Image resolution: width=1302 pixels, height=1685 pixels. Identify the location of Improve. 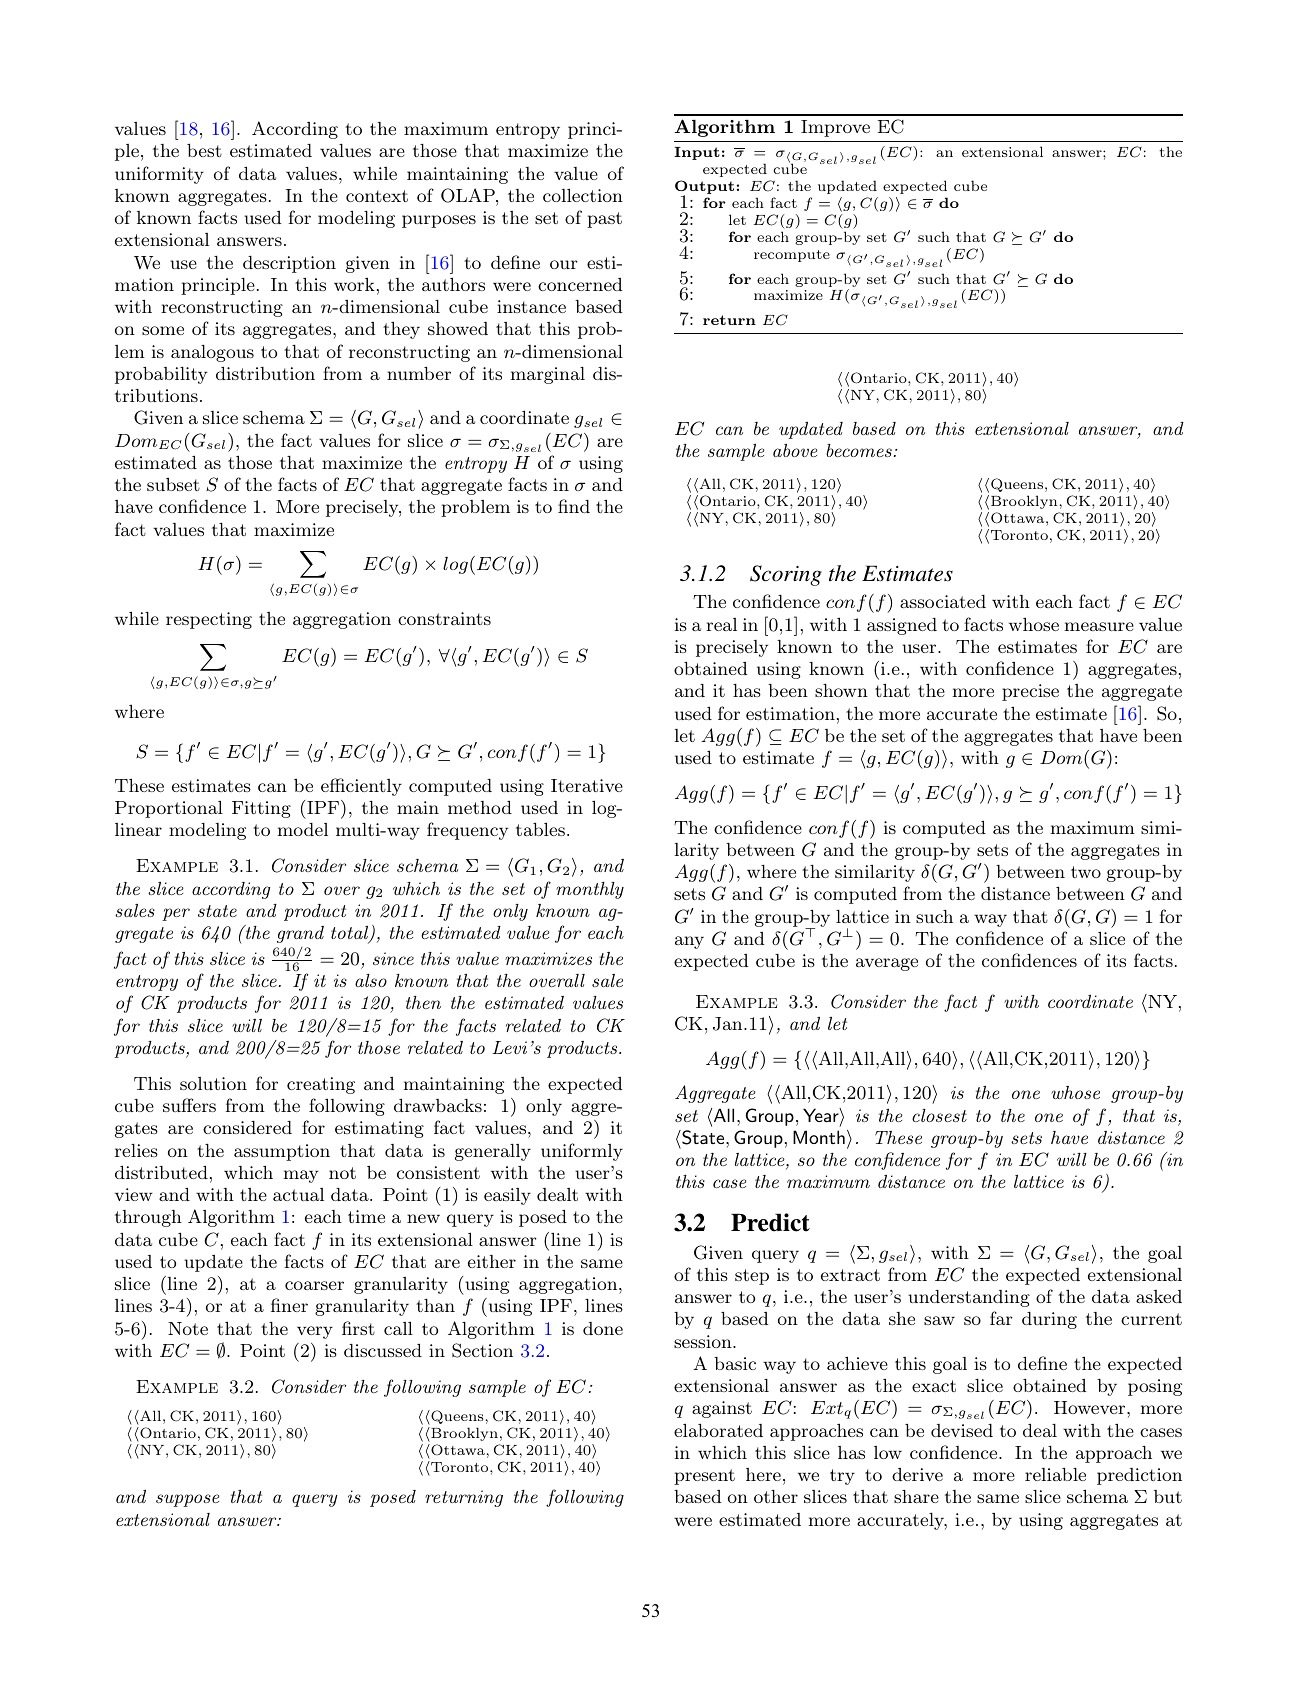
(835, 128).
